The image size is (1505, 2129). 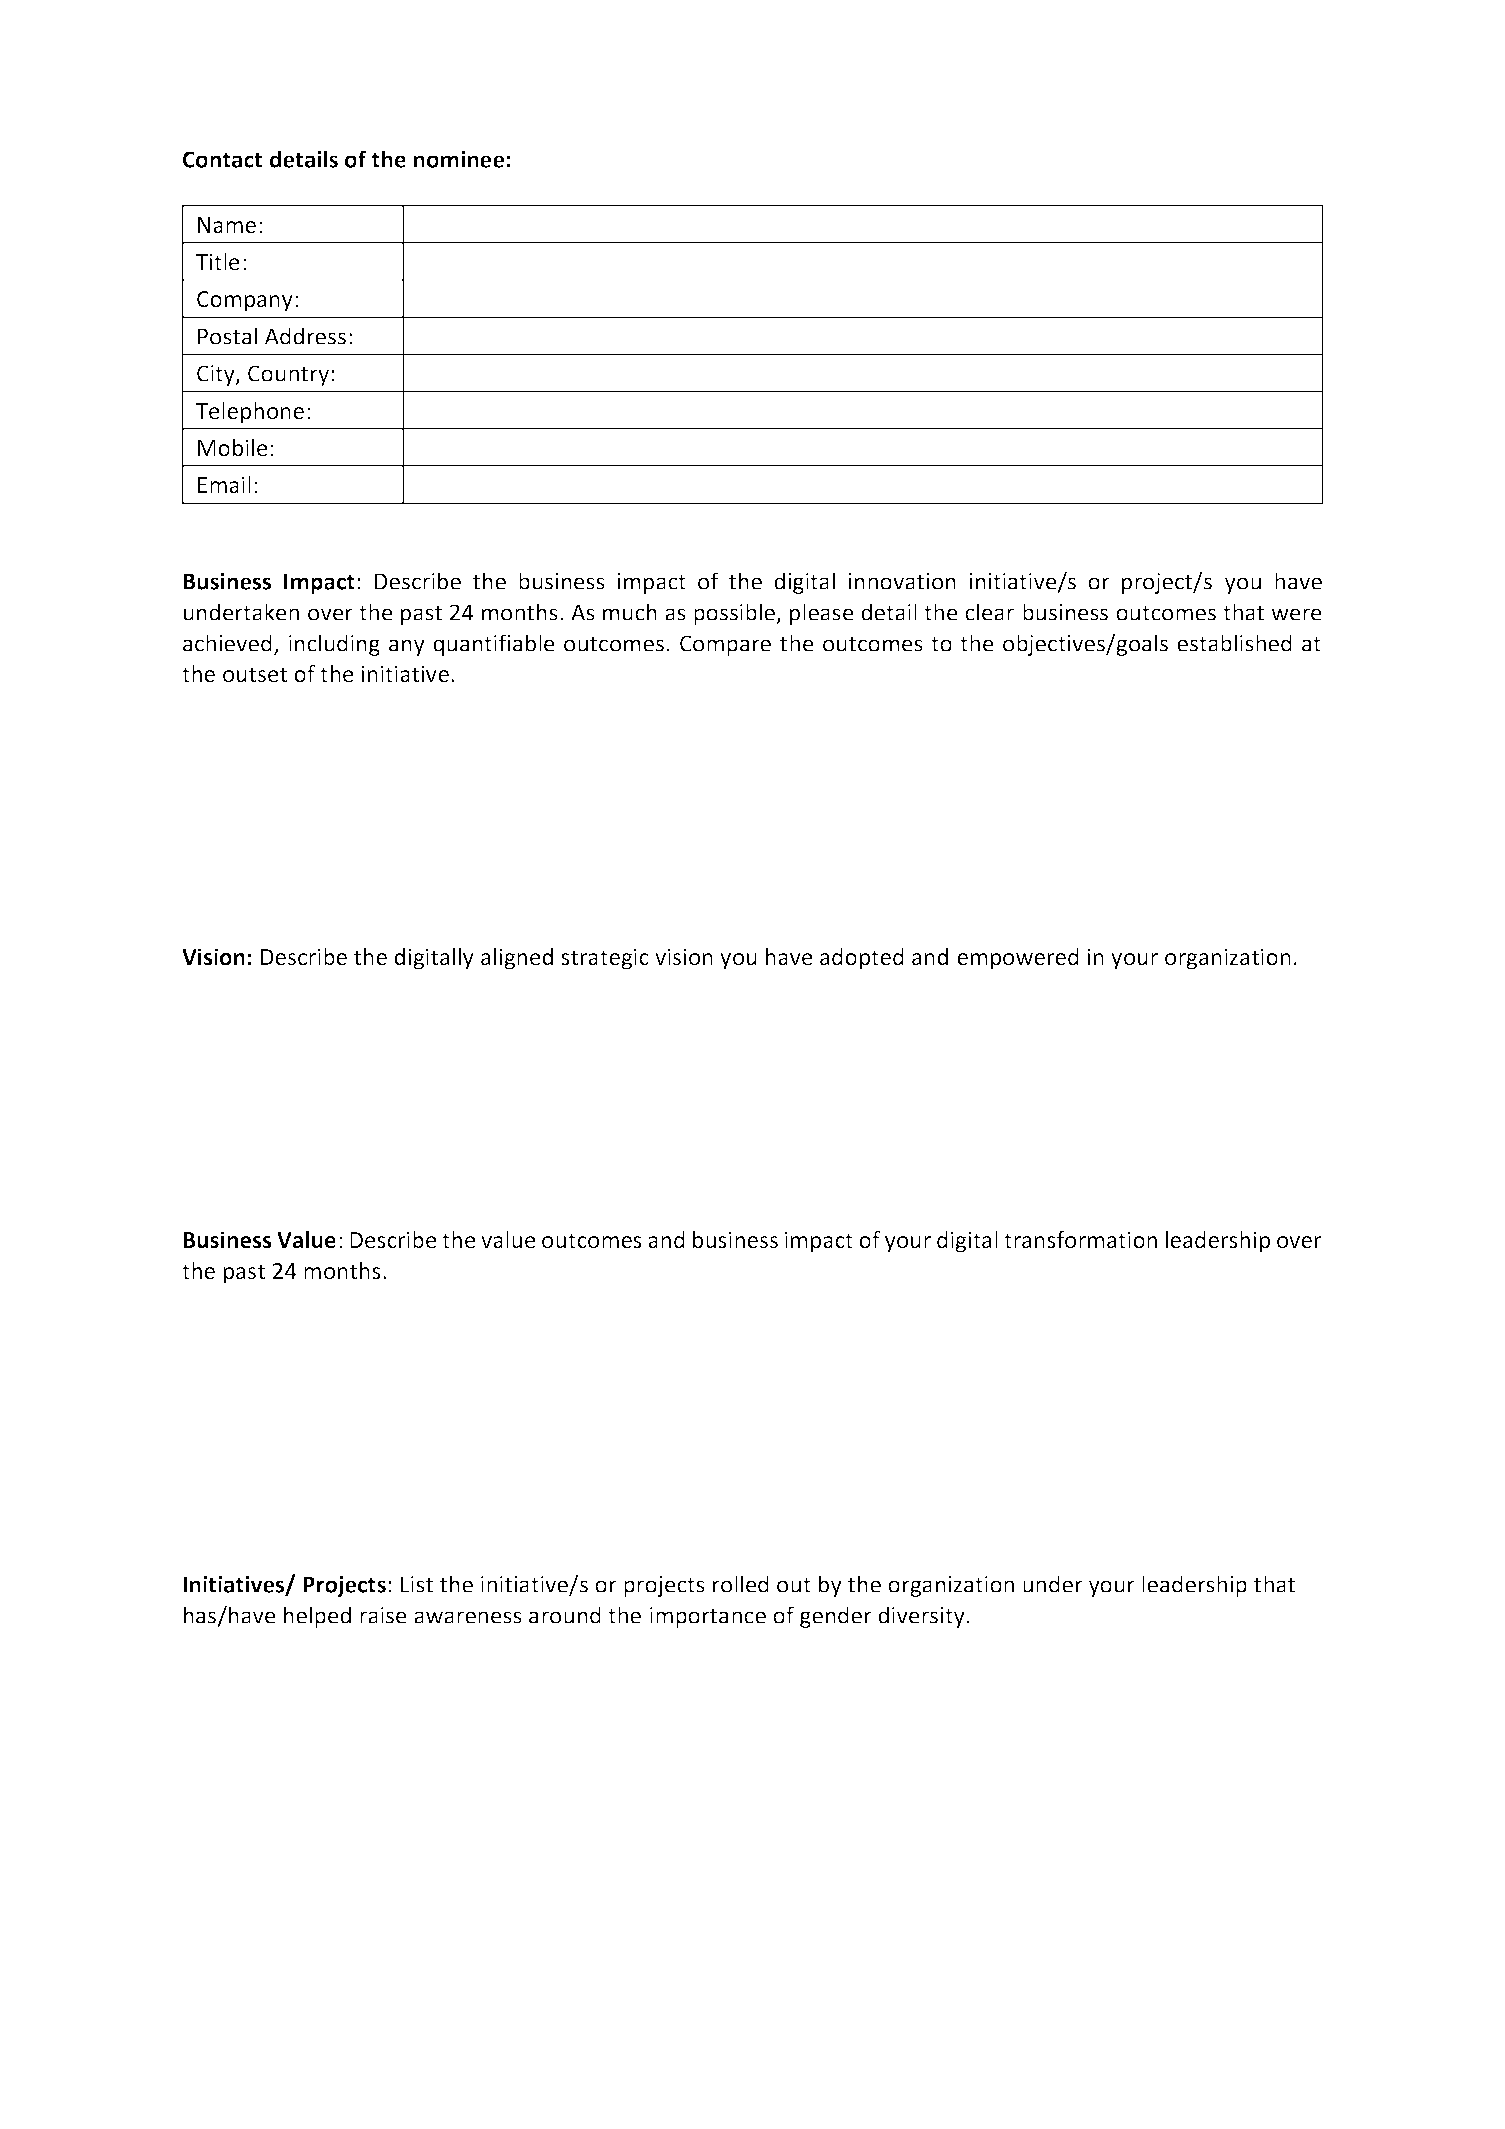 What do you see at coordinates (459, 159) in the image?
I see `nominee` at bounding box center [459, 159].
